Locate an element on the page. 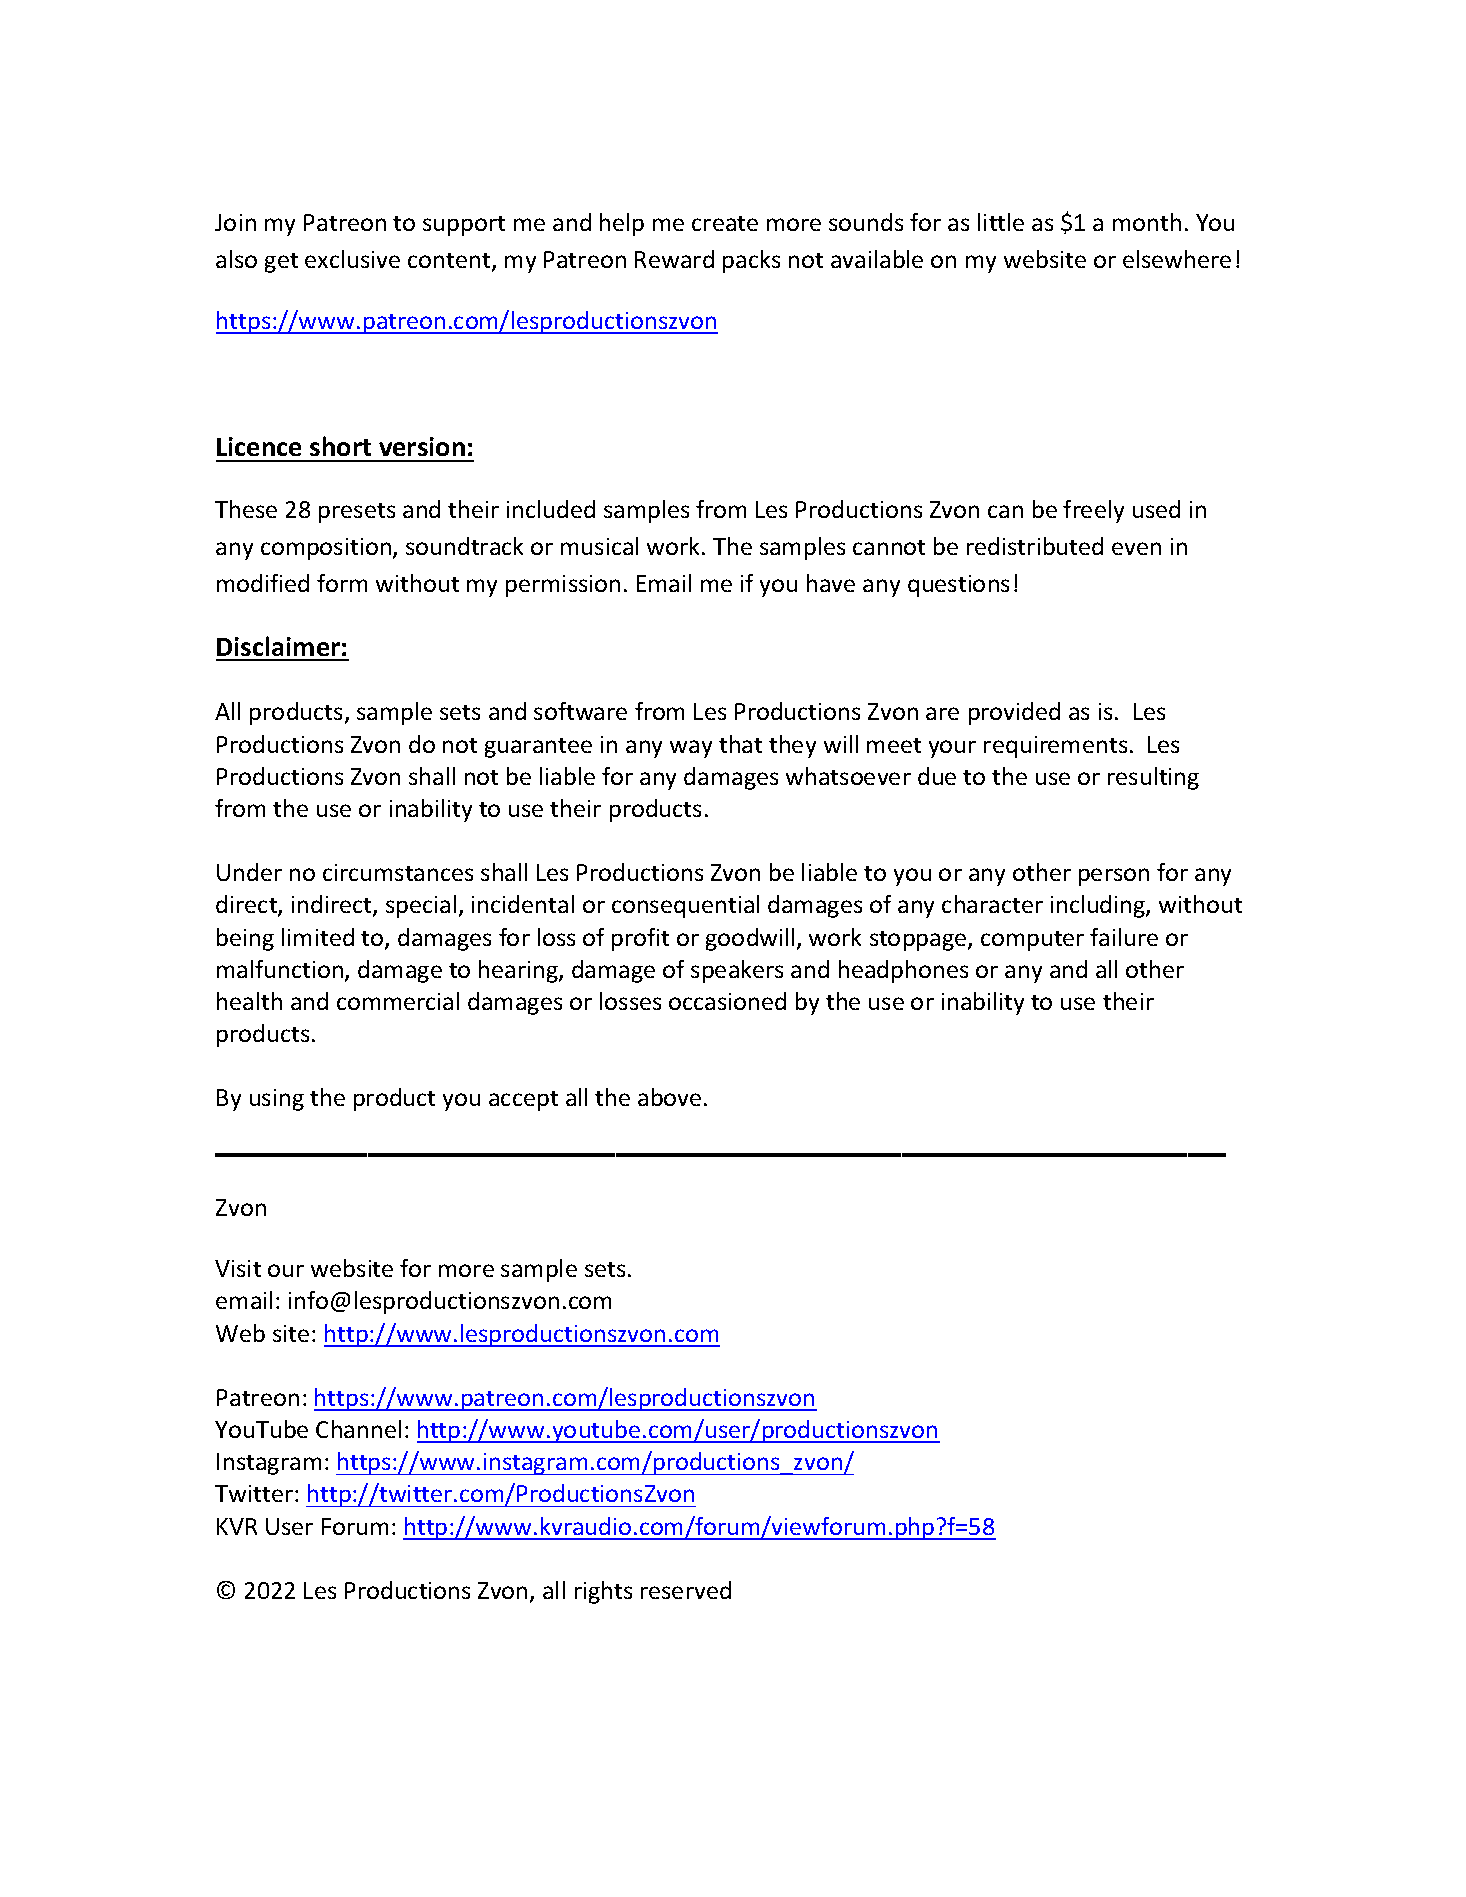 This document has height=1897, width=1466. consequential is located at coordinates (685, 906).
